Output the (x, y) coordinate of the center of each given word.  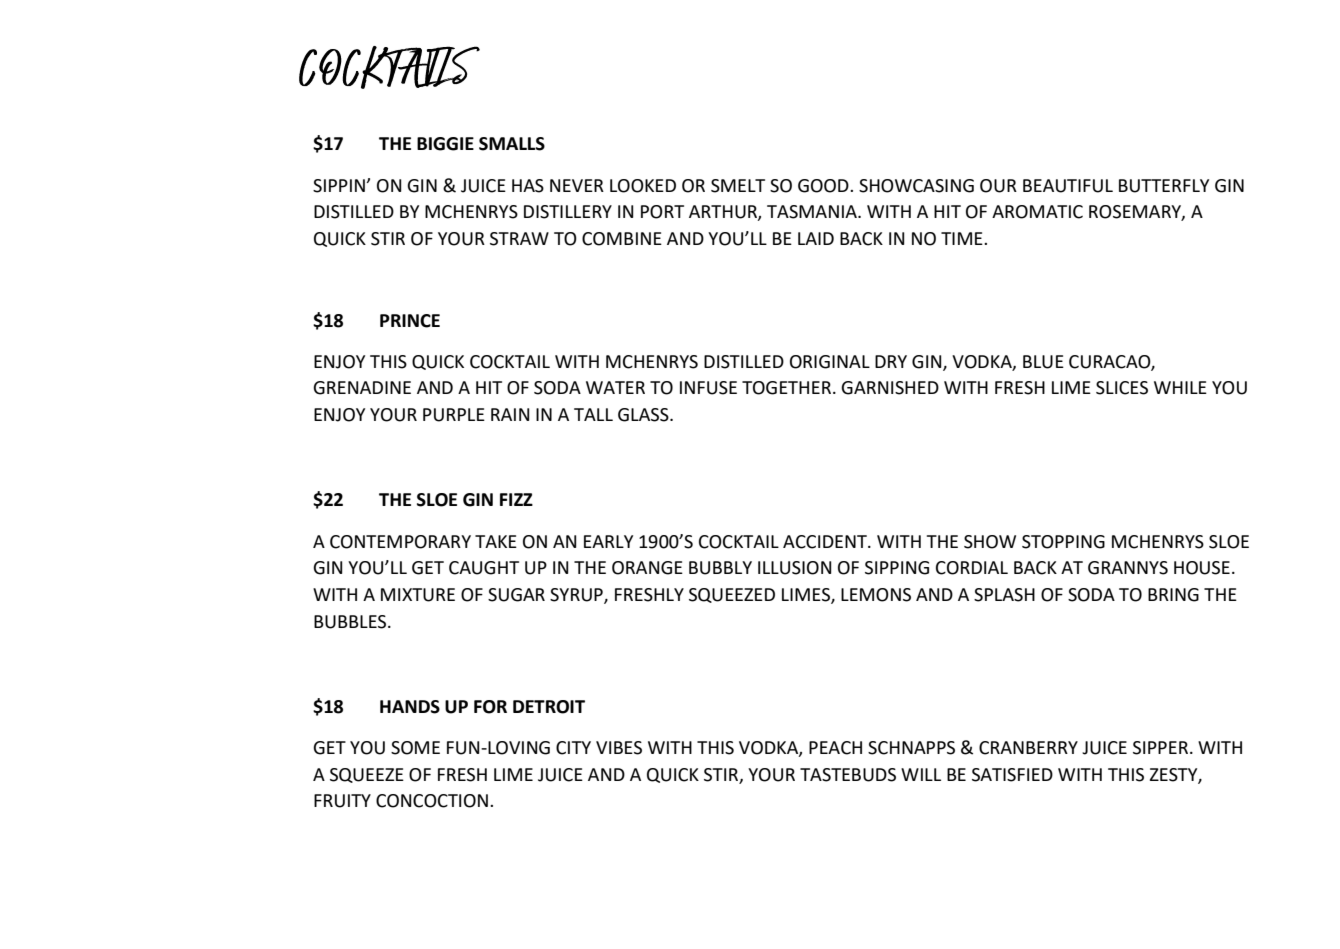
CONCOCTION (432, 801)
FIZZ (516, 499)
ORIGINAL (830, 362)
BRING (1173, 595)
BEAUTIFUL (1068, 186)
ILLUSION (795, 568)
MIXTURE (418, 595)
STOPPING (1063, 542)
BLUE (1043, 362)
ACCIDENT (826, 542)
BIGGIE (445, 144)
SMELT (738, 186)
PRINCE (410, 321)
